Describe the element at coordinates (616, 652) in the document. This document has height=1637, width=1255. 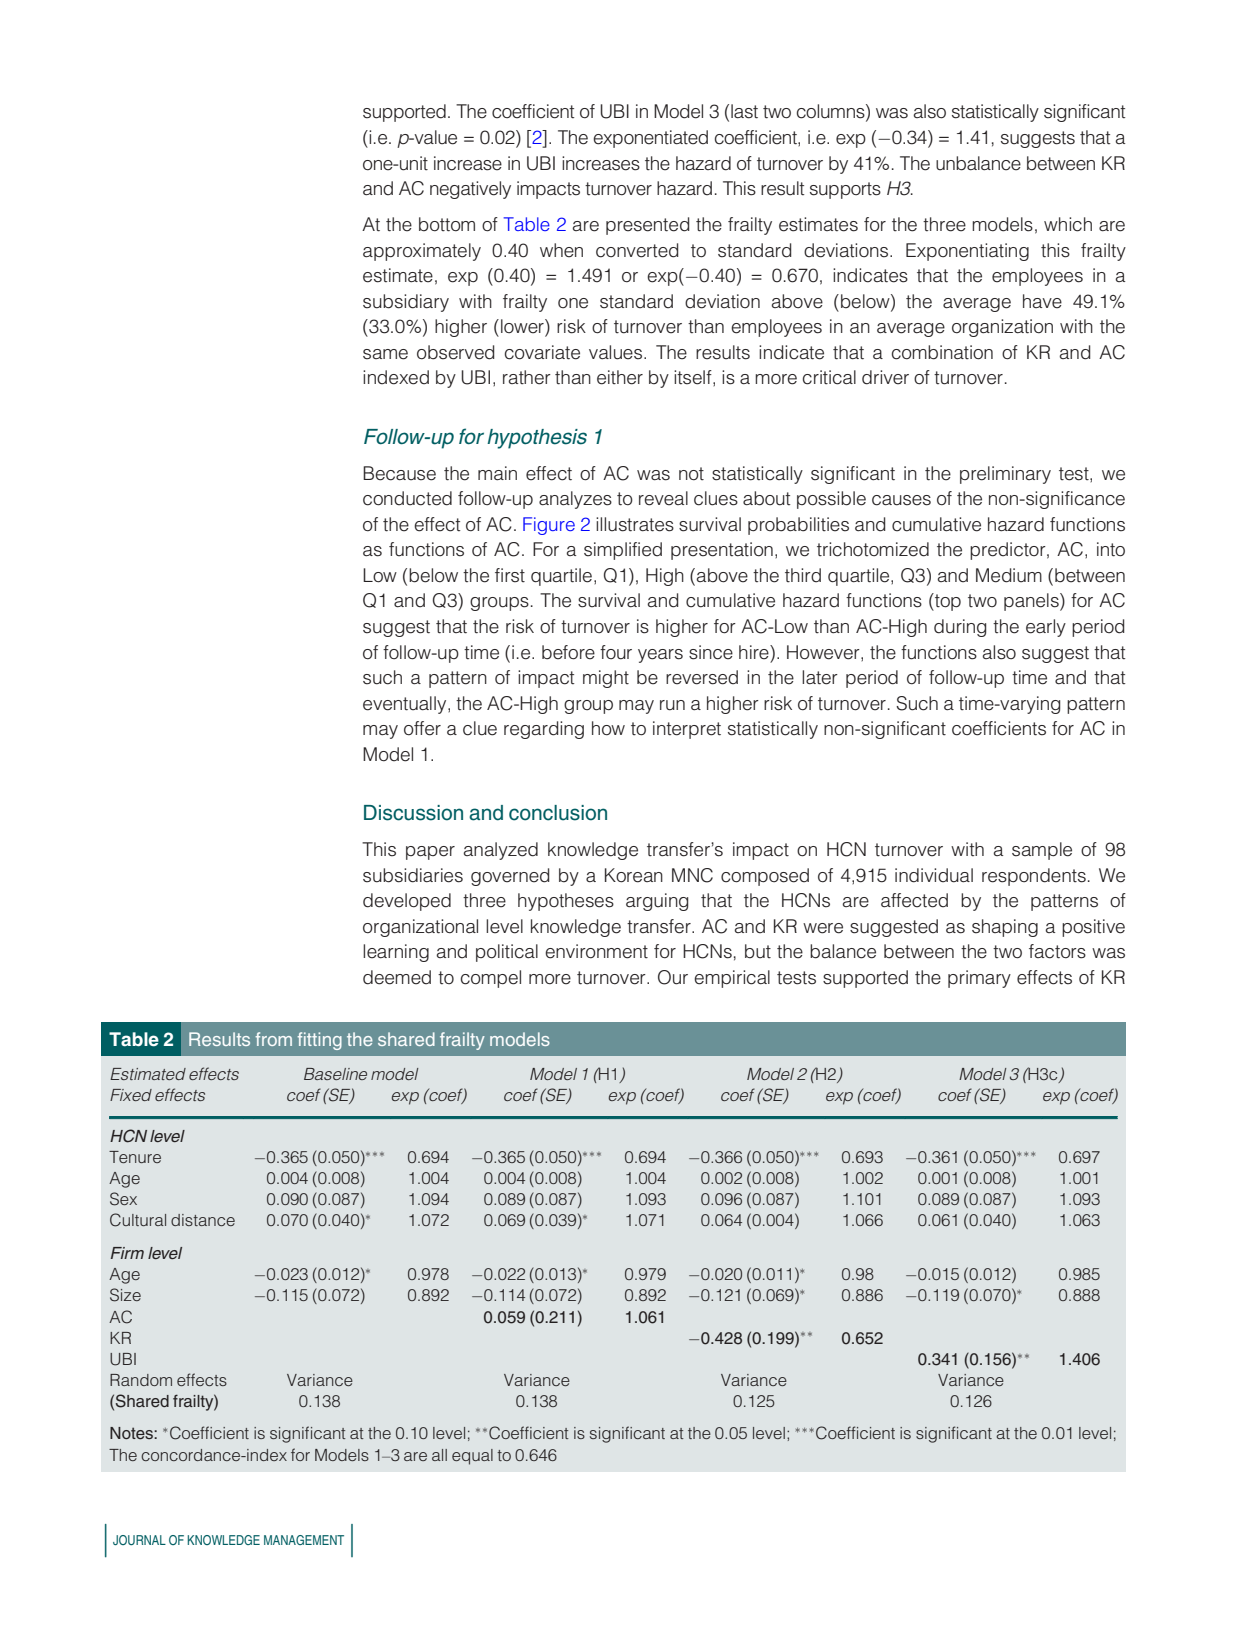
I see `four` at that location.
